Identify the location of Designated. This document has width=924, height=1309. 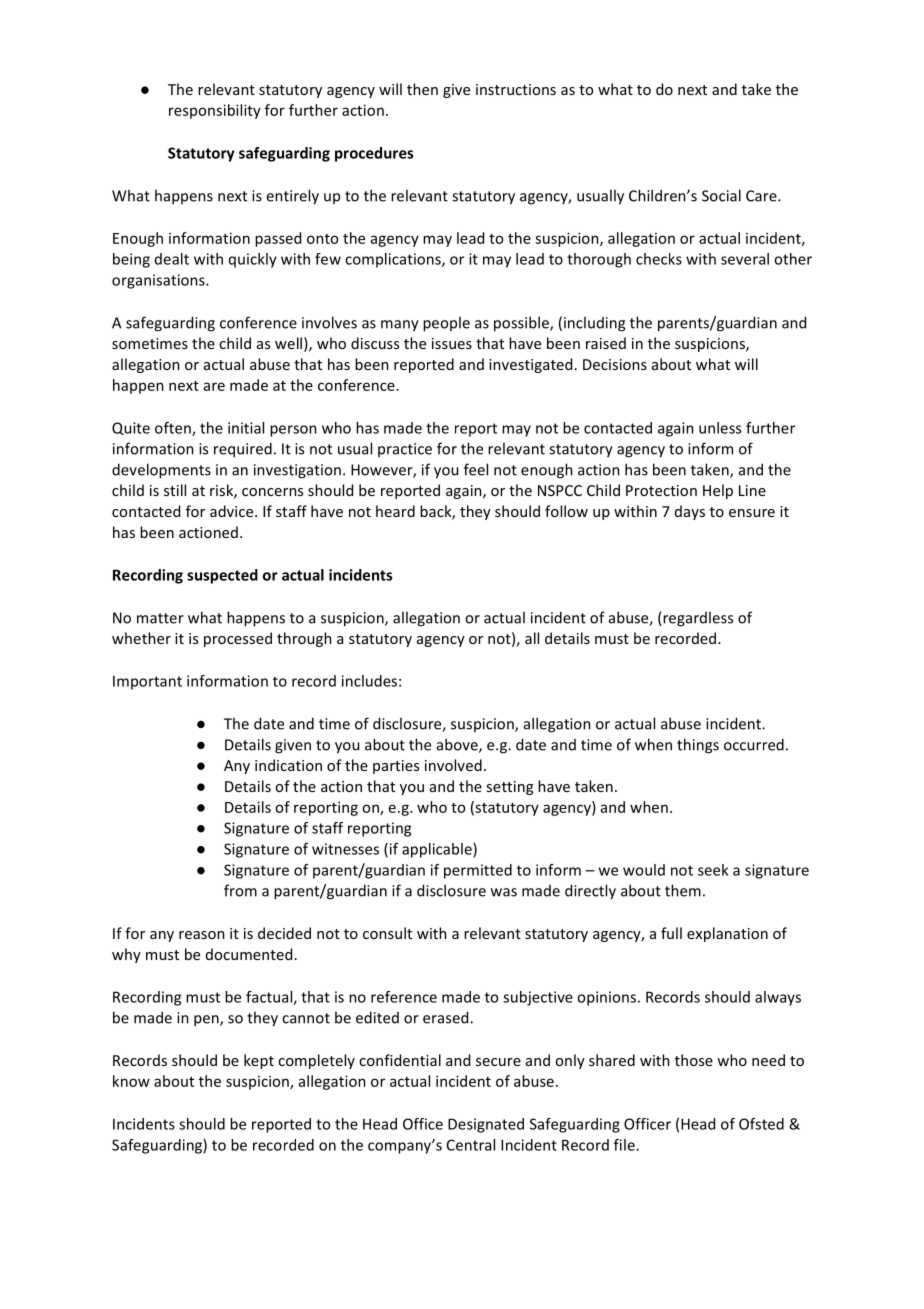
(486, 1125).
